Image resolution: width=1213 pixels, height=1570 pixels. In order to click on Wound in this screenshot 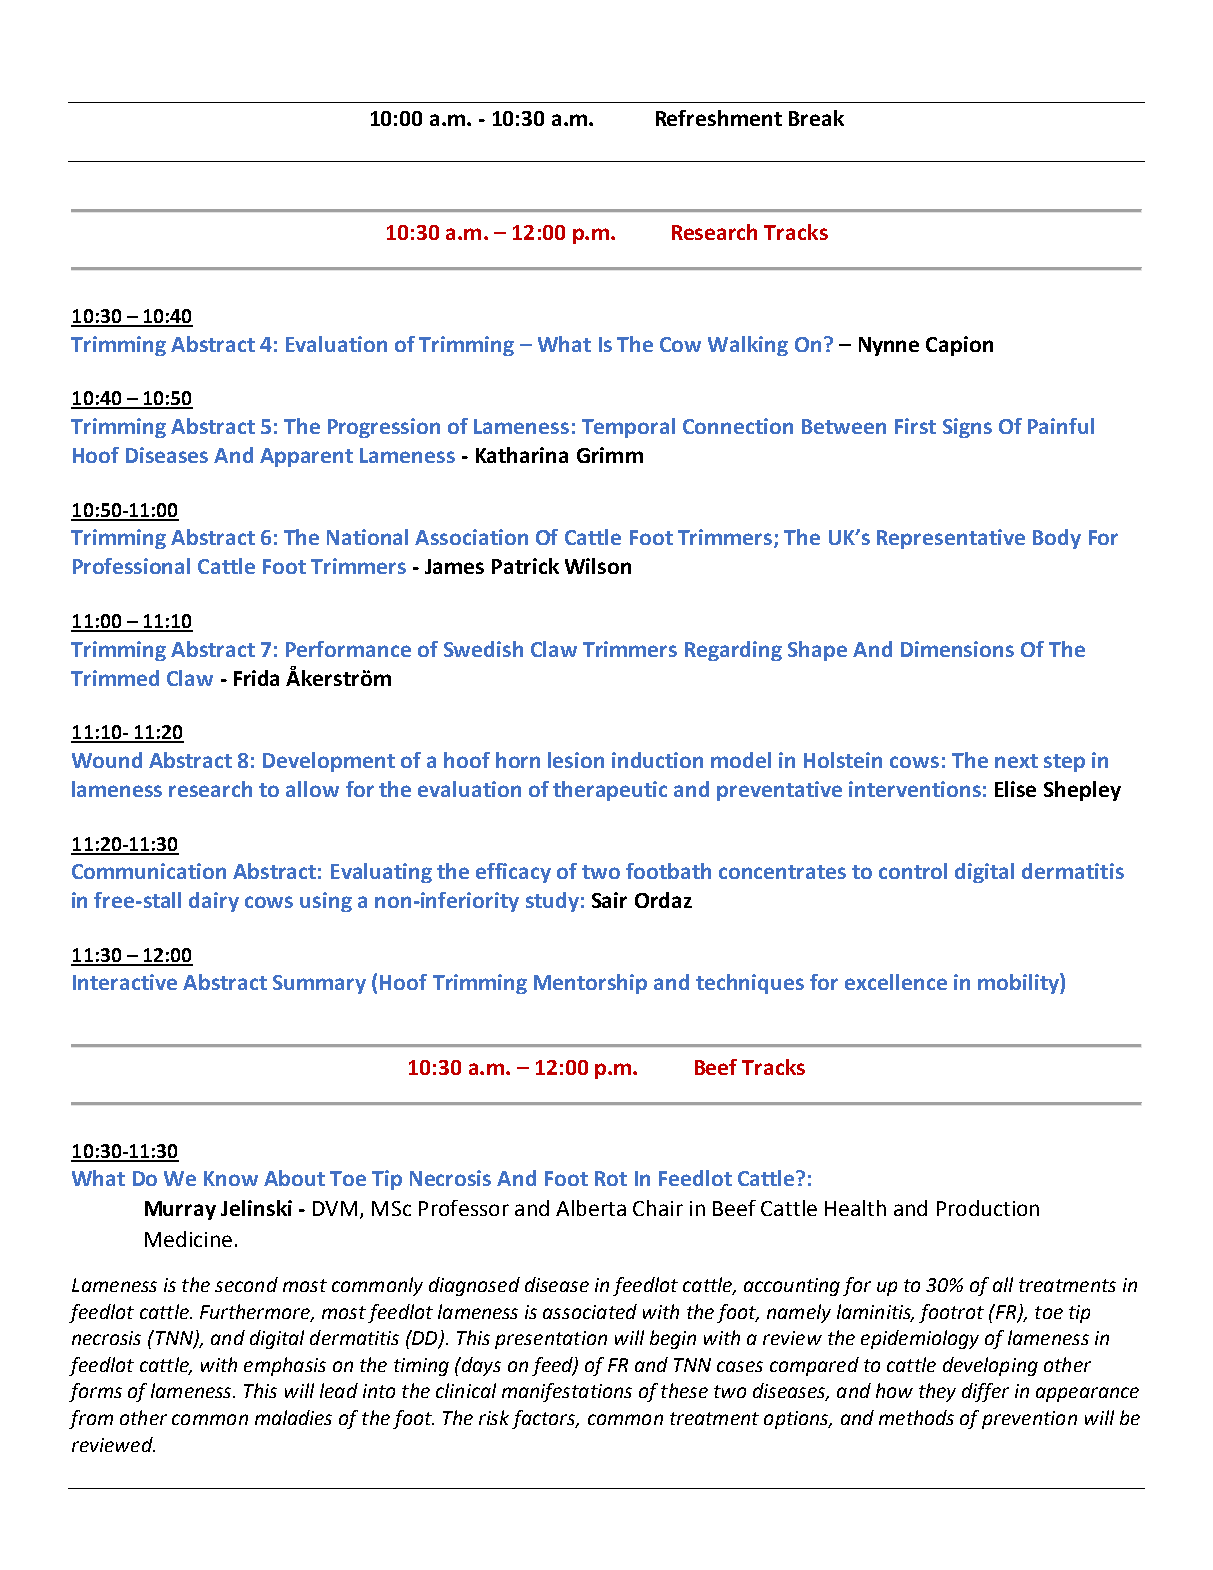, I will do `click(107, 760)`.
